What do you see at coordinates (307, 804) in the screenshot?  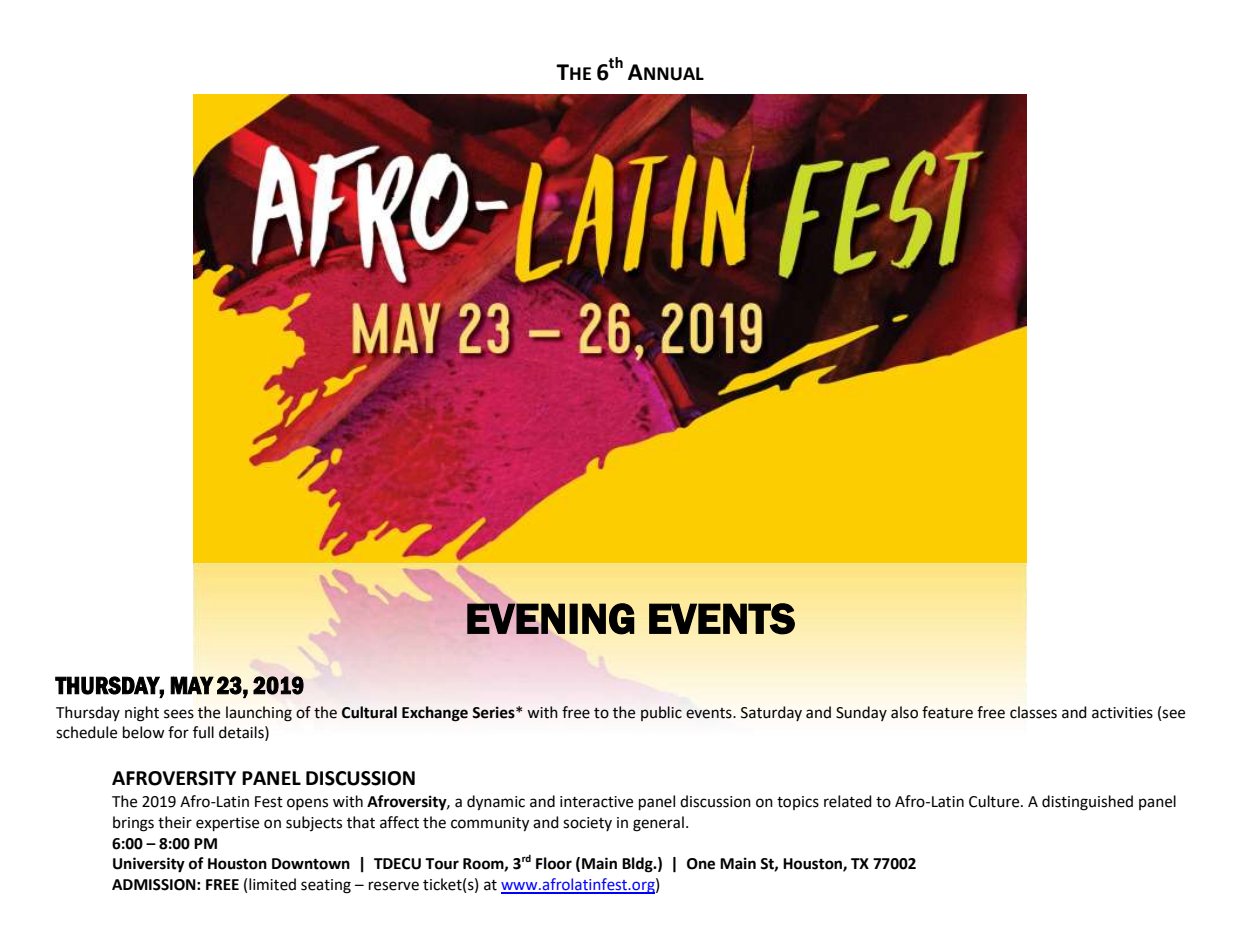 I see `opens` at bounding box center [307, 804].
